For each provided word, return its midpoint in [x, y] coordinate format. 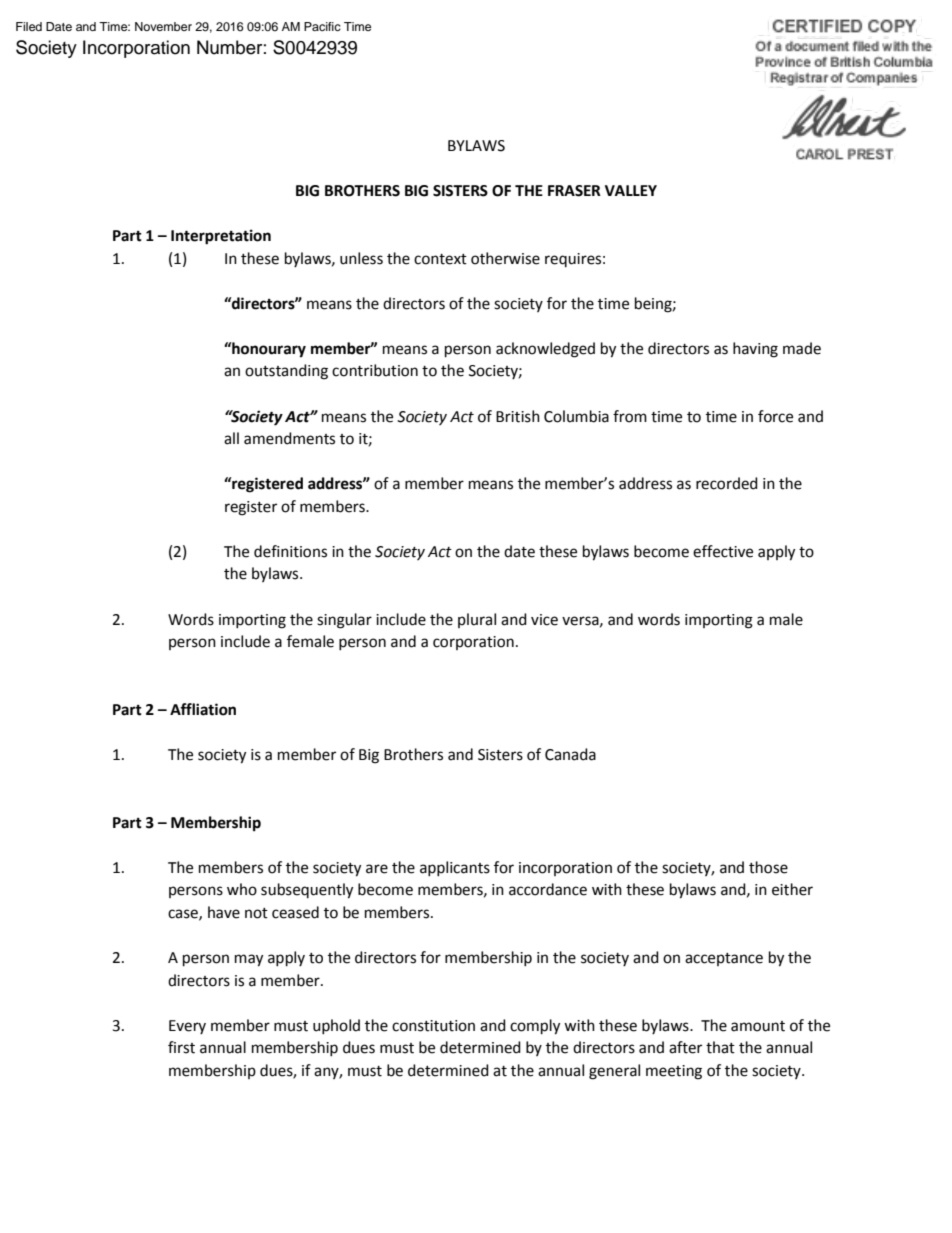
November [163, 26]
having [755, 350]
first [181, 1047]
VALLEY [631, 190]
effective [723, 551]
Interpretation [221, 237]
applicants [455, 868]
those [768, 867]
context [440, 259]
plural [477, 620]
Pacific [322, 26]
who [242, 889]
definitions [290, 551]
